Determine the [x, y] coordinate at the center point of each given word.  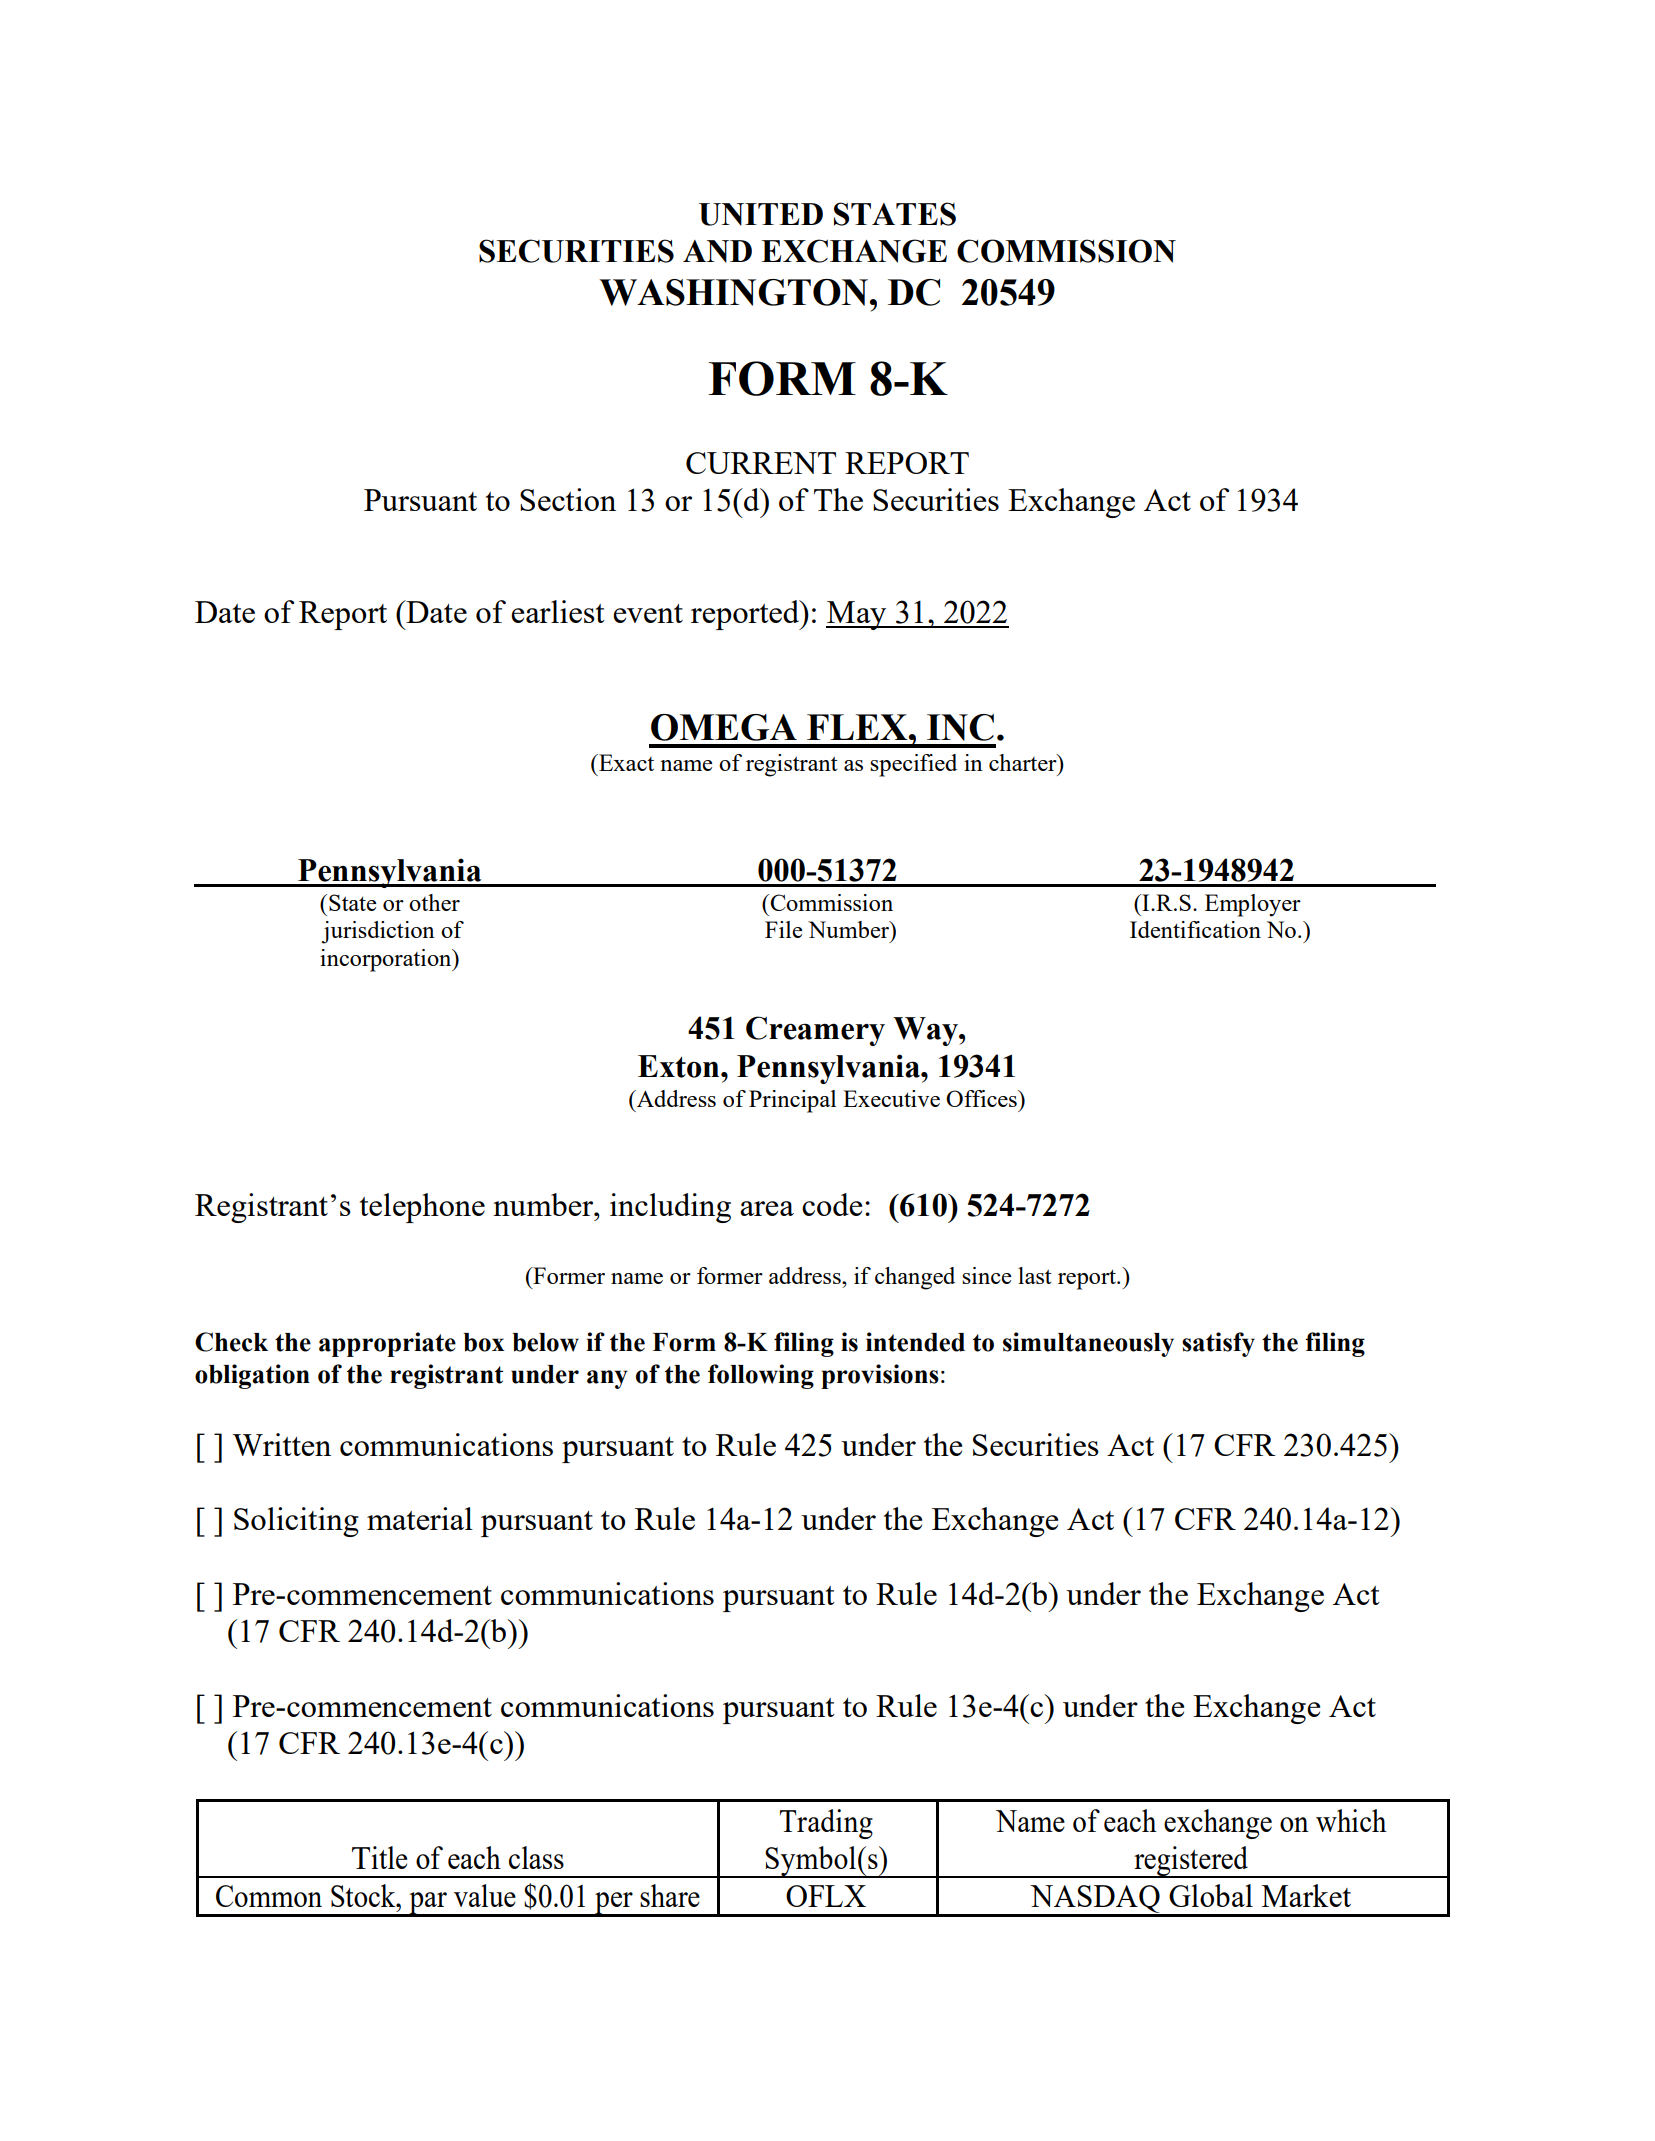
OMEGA [724, 727]
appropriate [387, 1344]
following [761, 1376]
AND [717, 251]
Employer [1253, 905]
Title [379, 1857]
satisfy [1218, 1344]
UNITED [761, 214]
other [434, 902]
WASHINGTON [733, 292]
